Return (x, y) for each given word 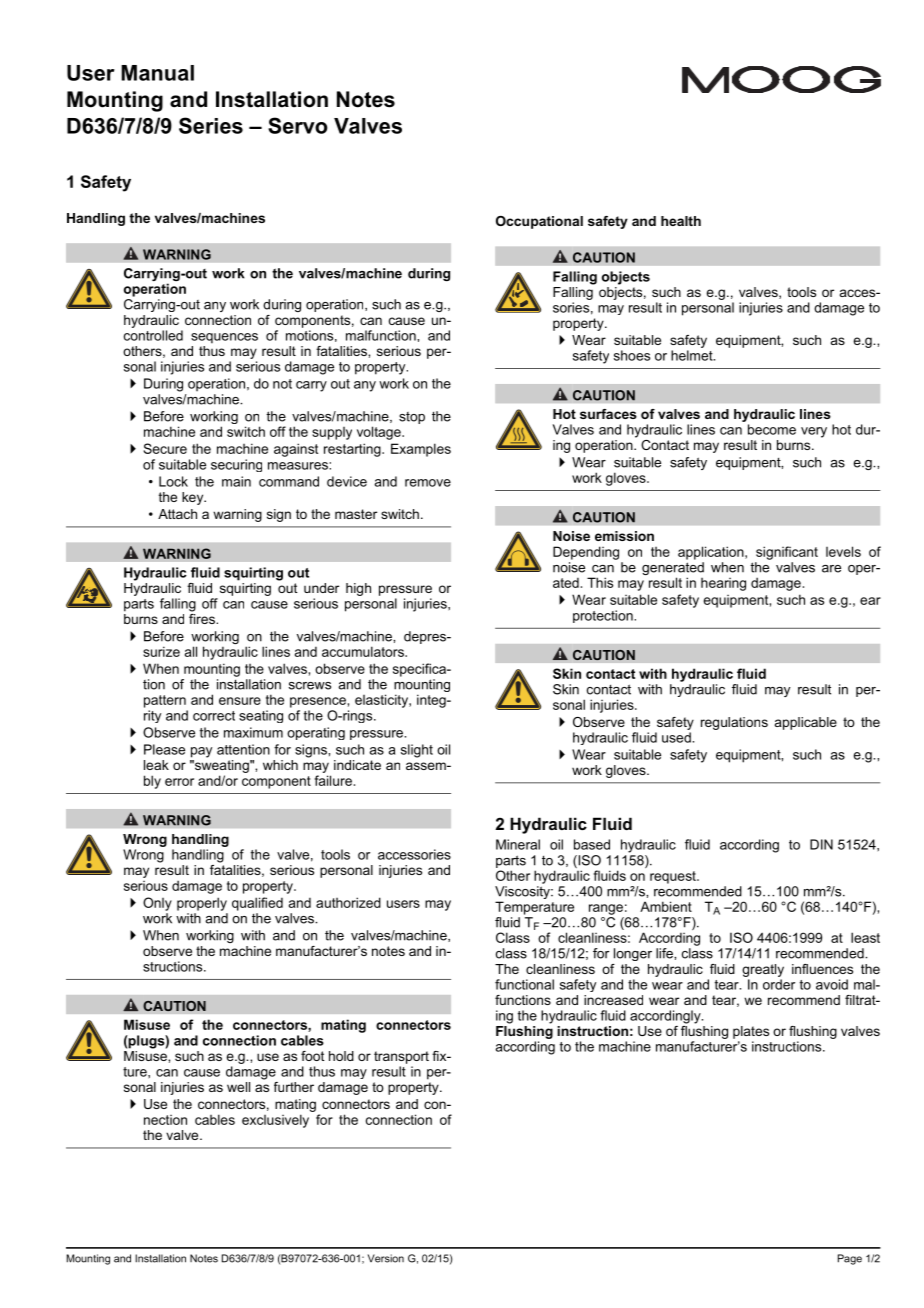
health (681, 221)
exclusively (275, 1121)
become (772, 429)
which (280, 765)
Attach (177, 514)
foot (313, 1056)
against (296, 450)
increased (613, 1000)
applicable (806, 723)
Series (211, 125)
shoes (632, 355)
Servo (298, 125)
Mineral (518, 844)
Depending (586, 553)
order (779, 984)
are (831, 569)
